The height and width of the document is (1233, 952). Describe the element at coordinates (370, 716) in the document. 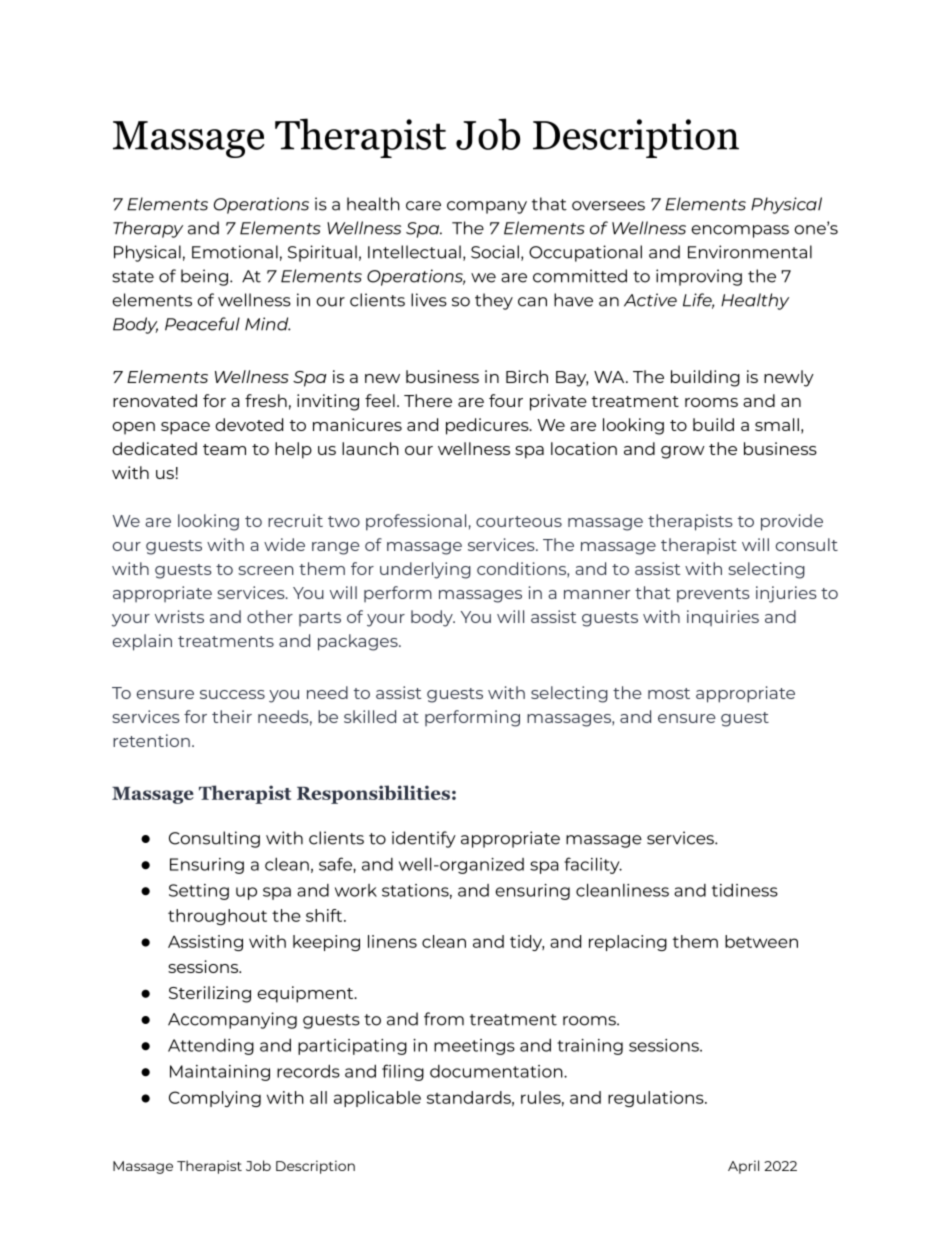

I see `skilled` at that location.
